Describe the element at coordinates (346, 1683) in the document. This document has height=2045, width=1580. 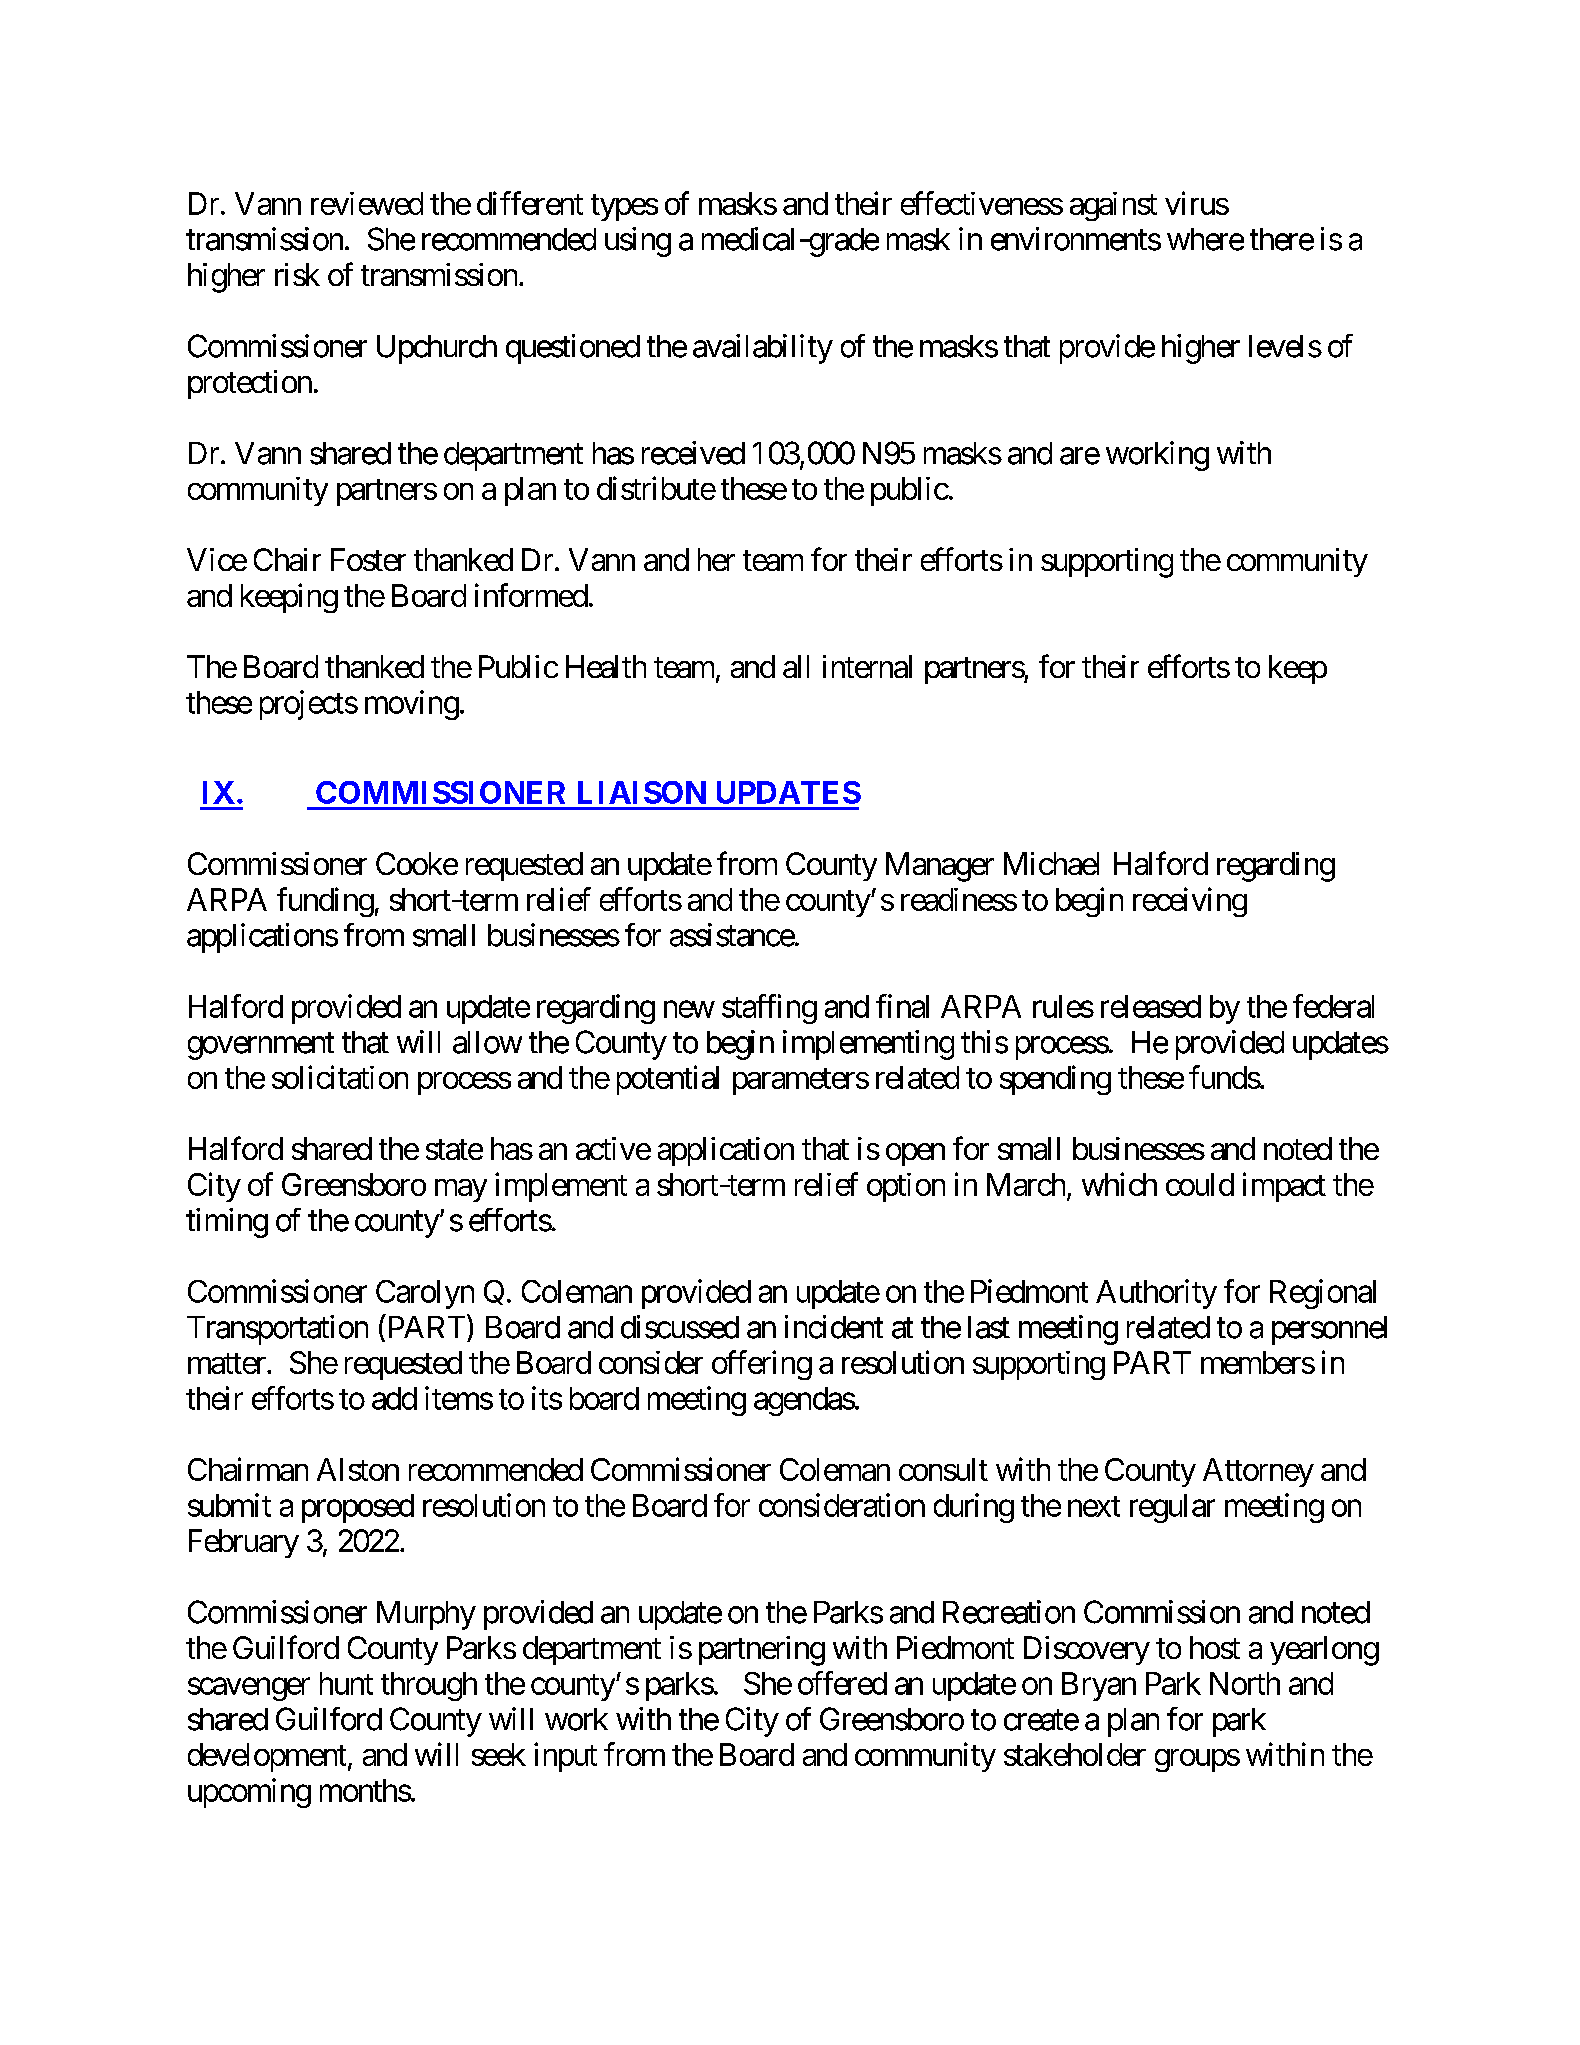
I see `hunt` at that location.
